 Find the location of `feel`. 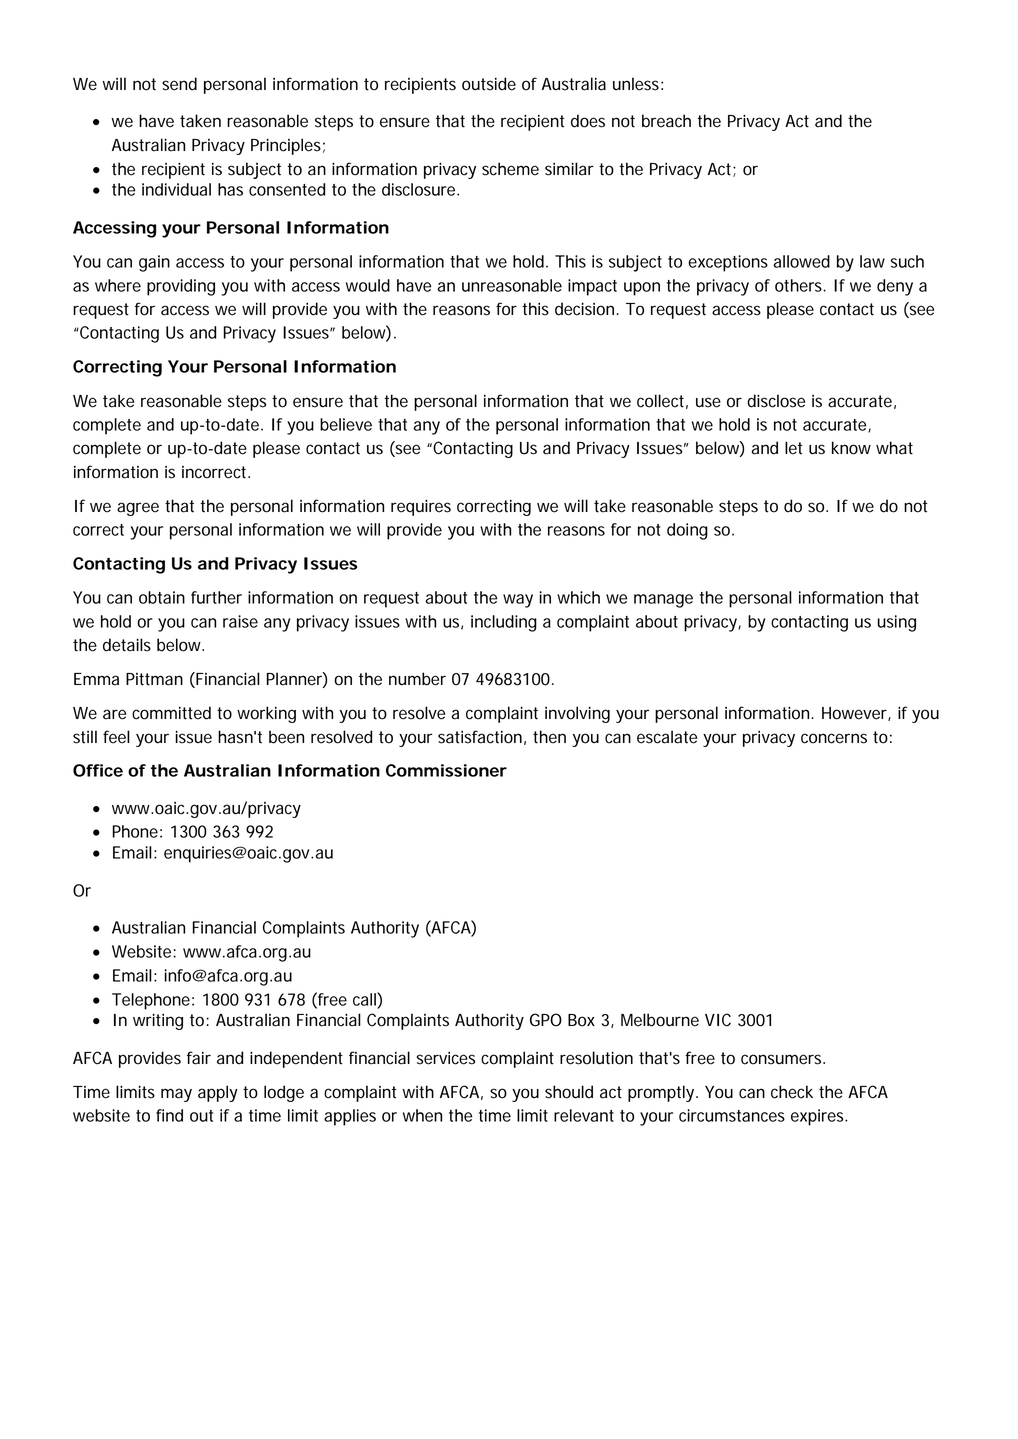

feel is located at coordinates (116, 737).
